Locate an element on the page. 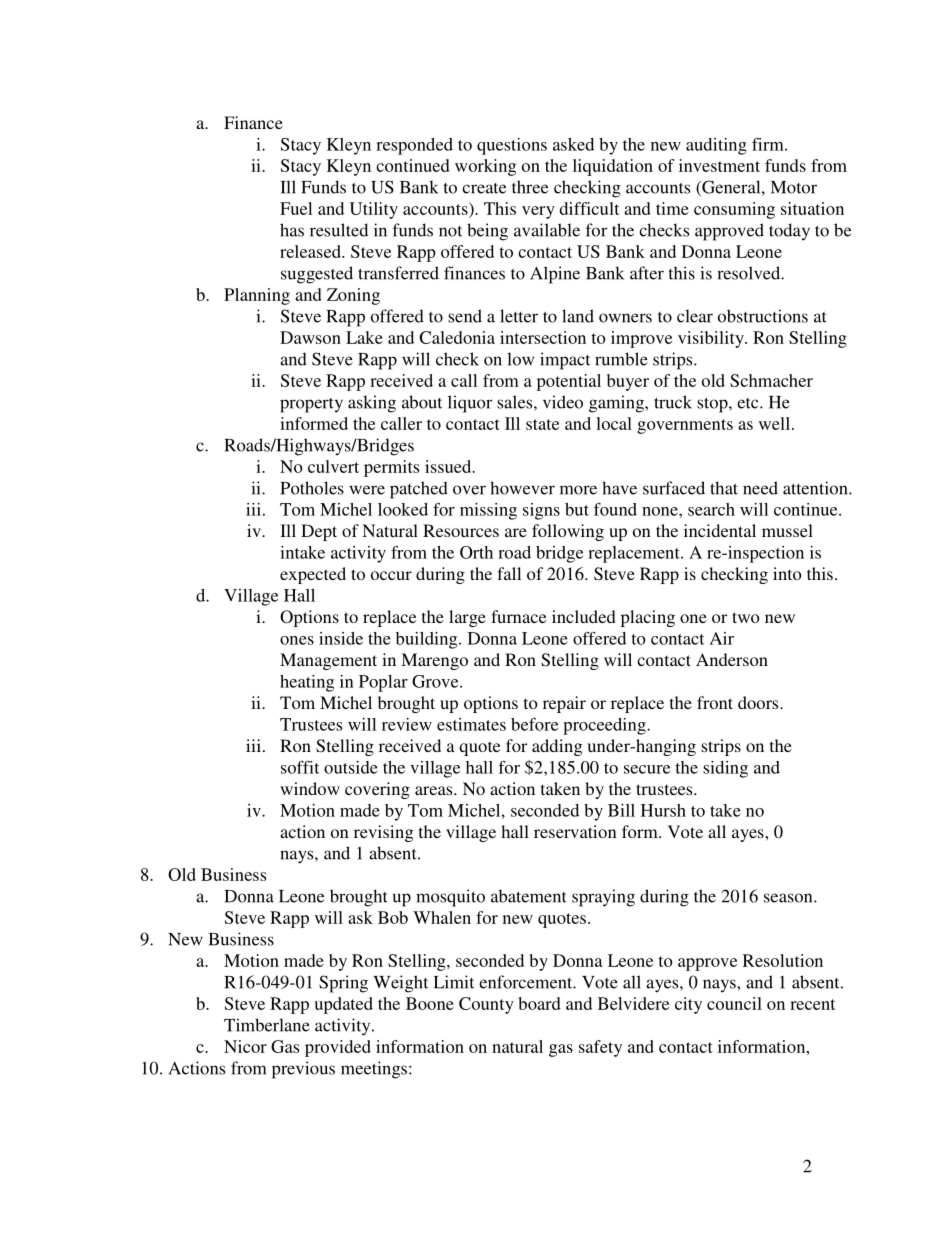 This image has width=952, height=1233. provided is located at coordinates (338, 1048).
